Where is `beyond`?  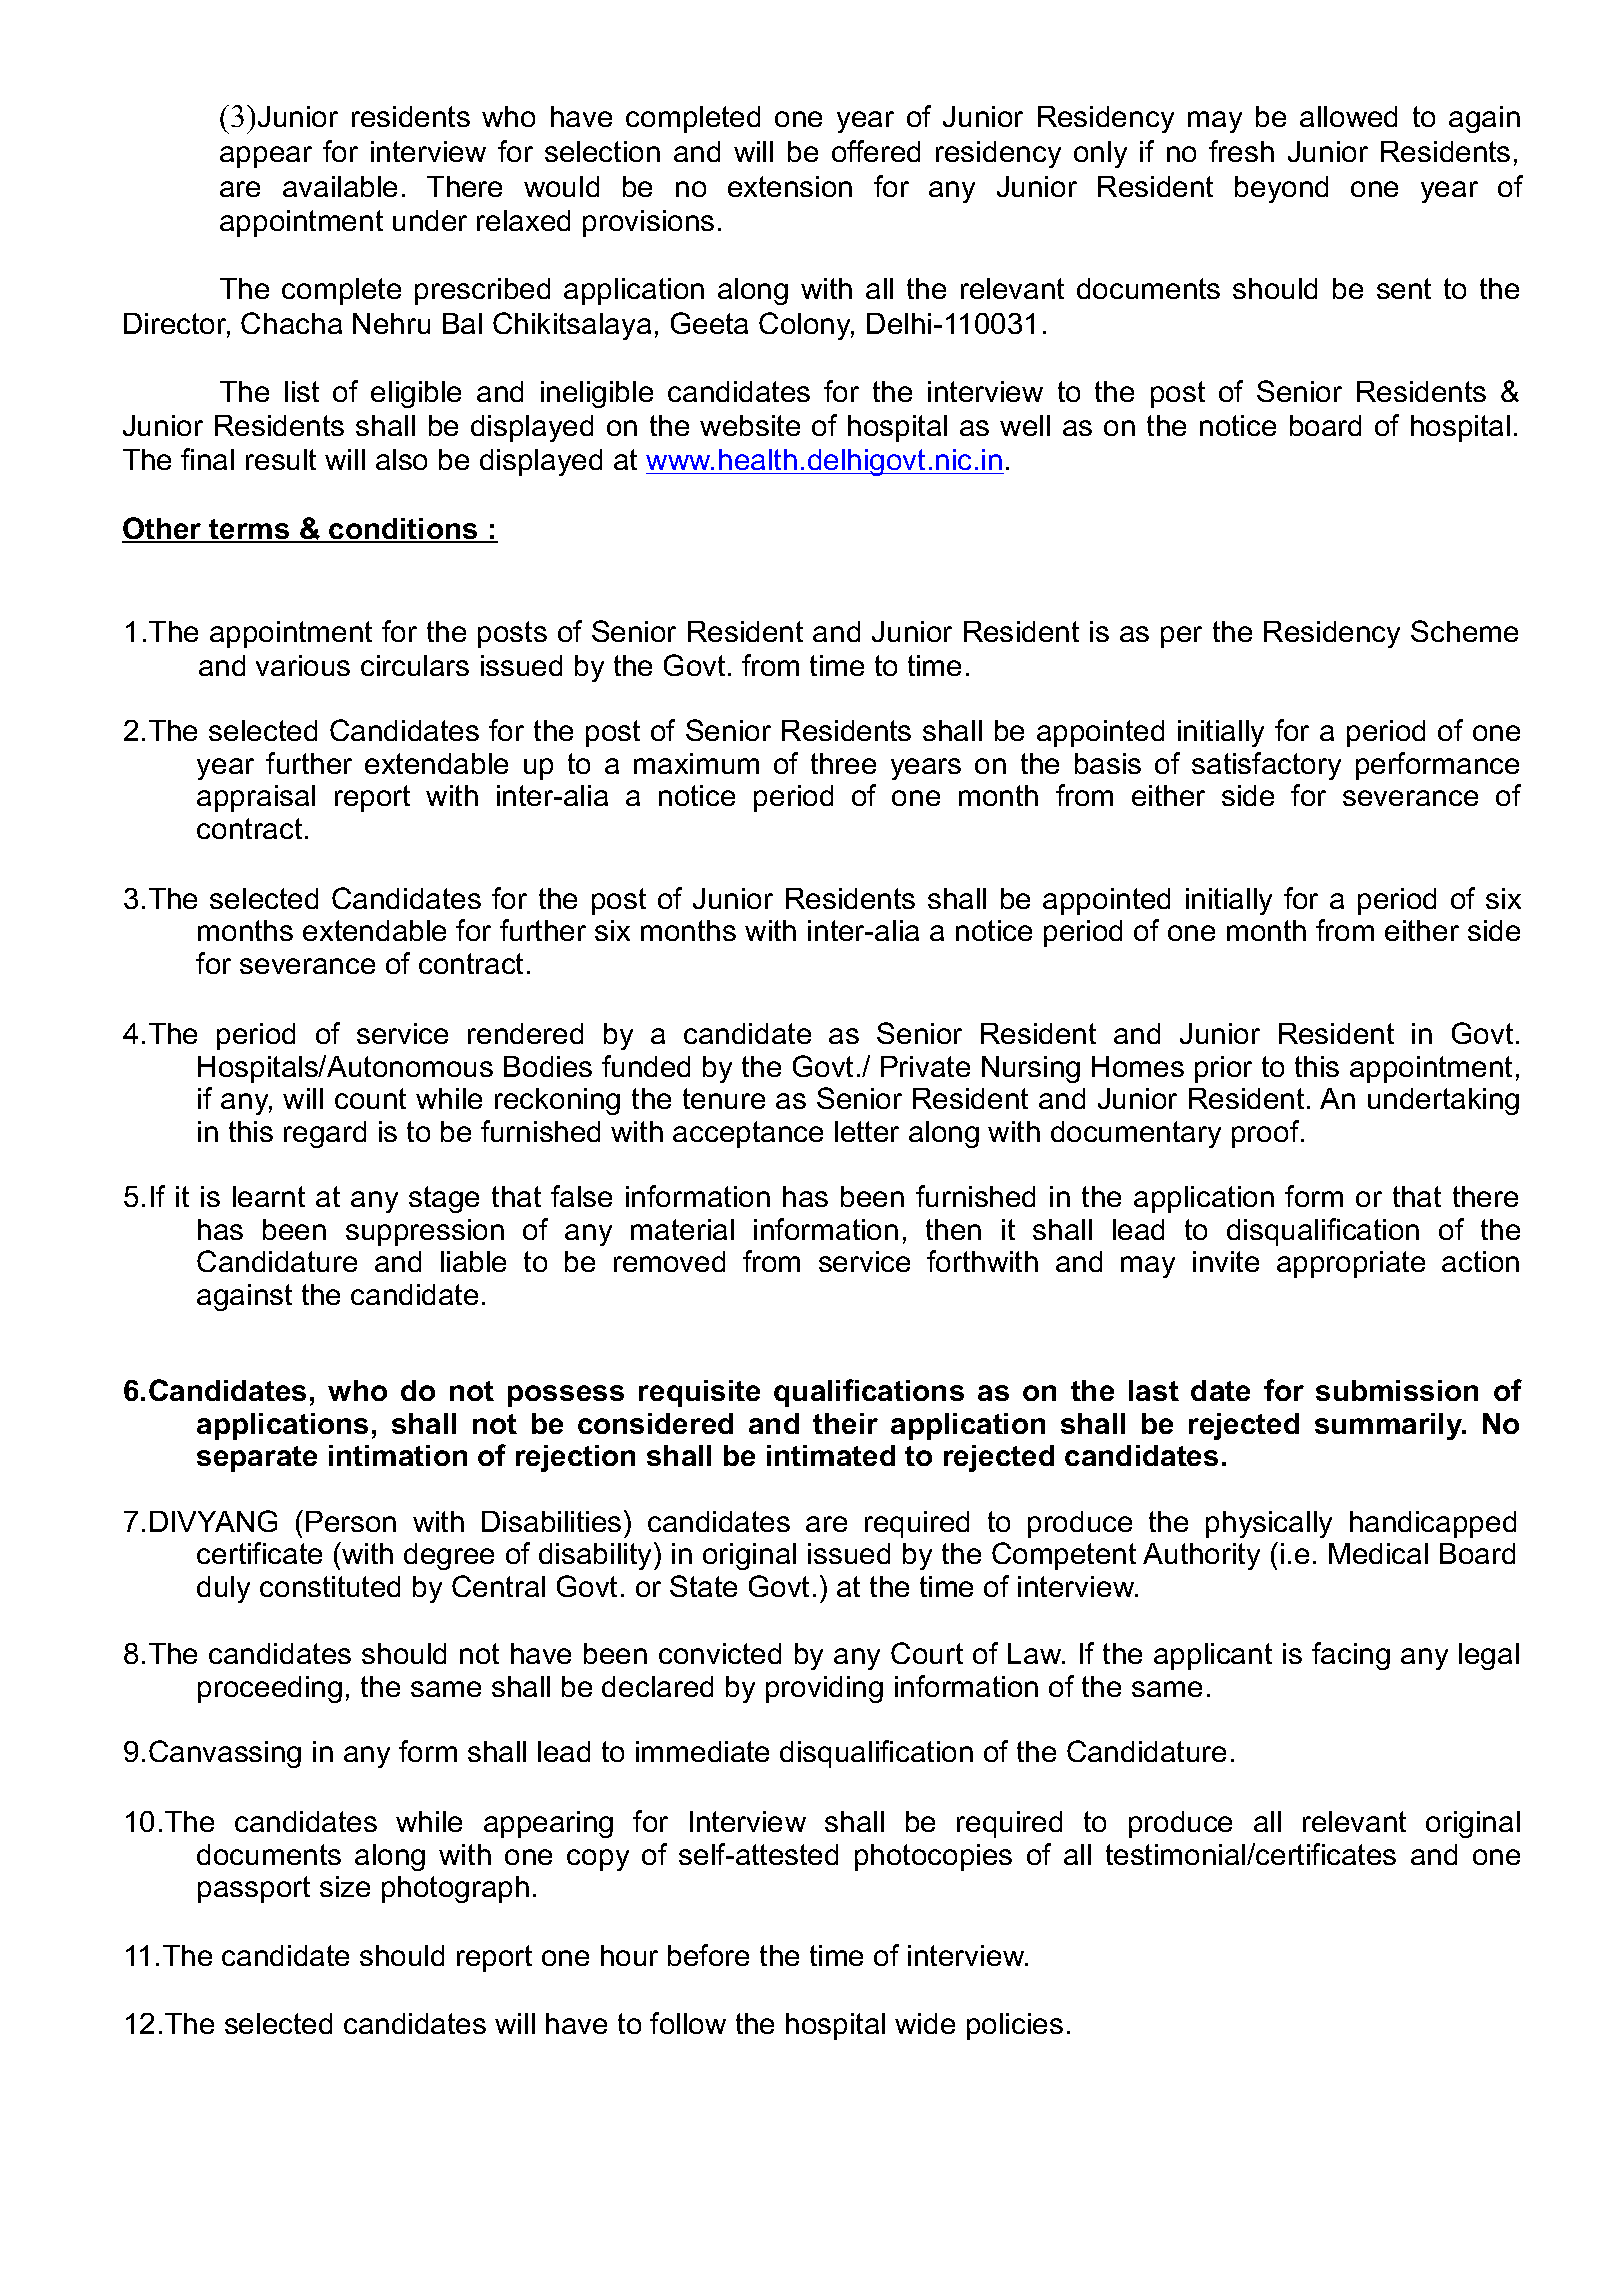
beyond is located at coordinates (1281, 189).
